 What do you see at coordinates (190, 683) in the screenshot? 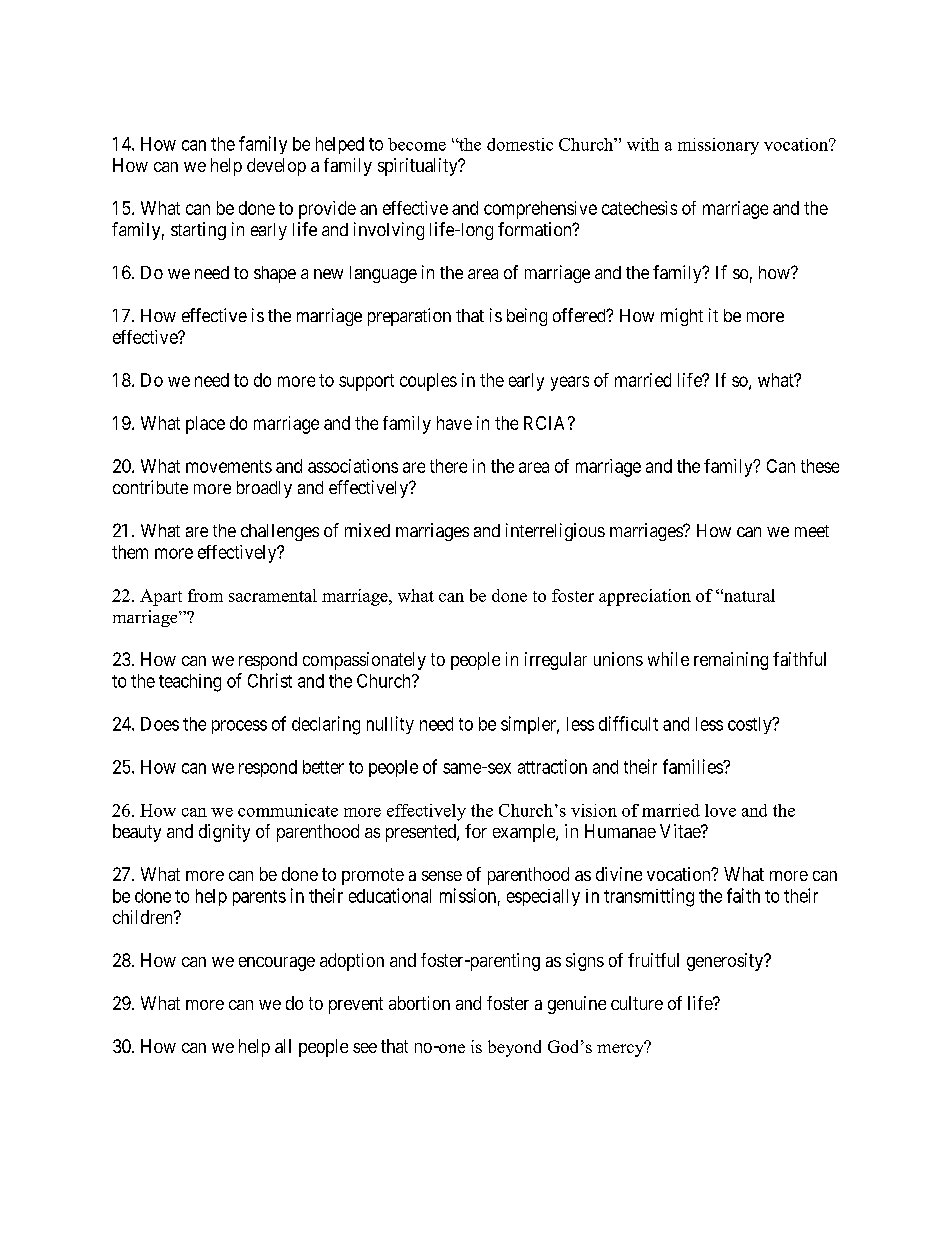
I see `teaching` at bounding box center [190, 683].
